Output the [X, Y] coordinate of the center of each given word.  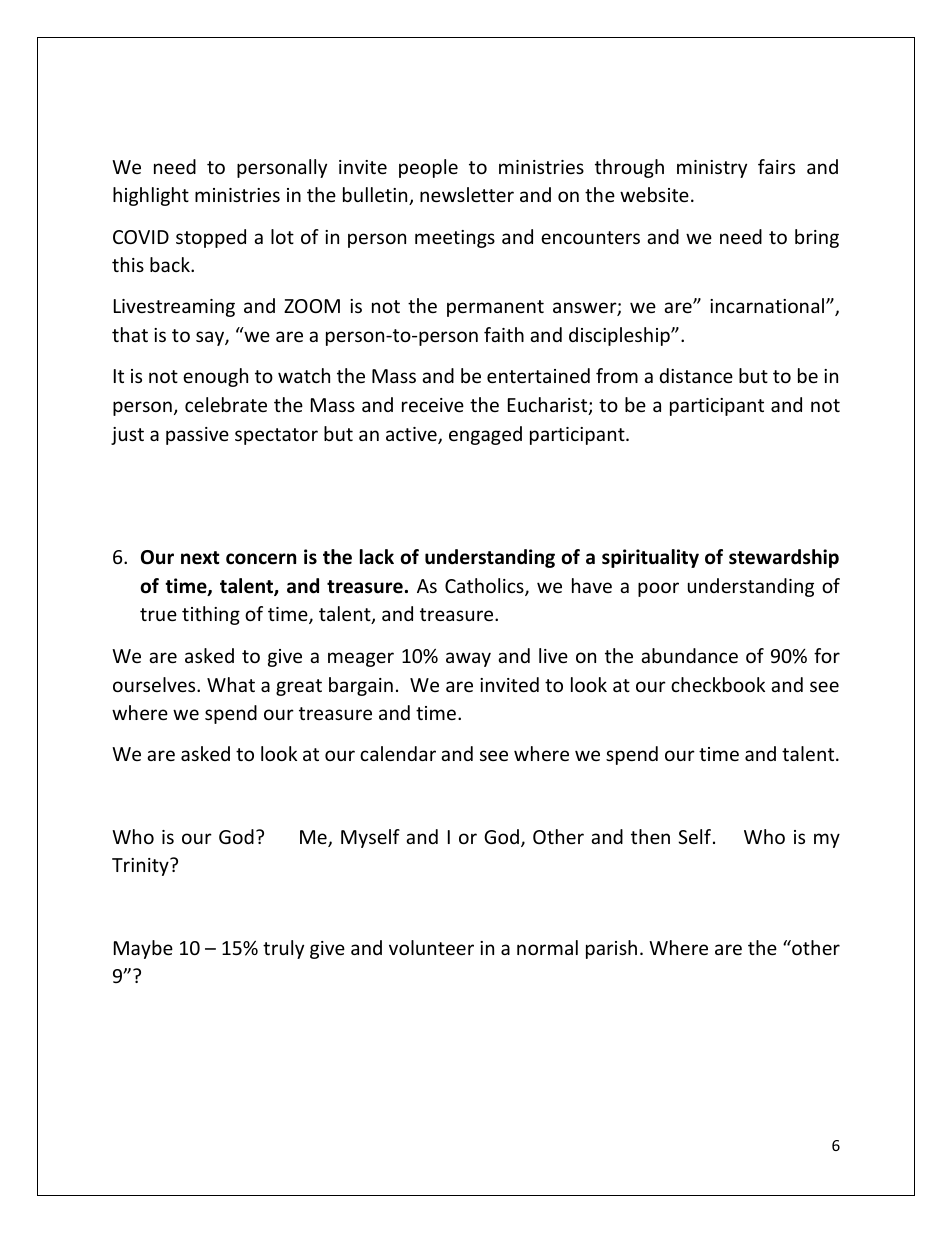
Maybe [143, 949]
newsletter [467, 194]
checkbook [718, 684]
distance [696, 375]
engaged [485, 435]
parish [611, 949]
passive [197, 436]
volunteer [431, 947]
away [468, 659]
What [231, 684]
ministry [712, 169]
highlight [151, 196]
